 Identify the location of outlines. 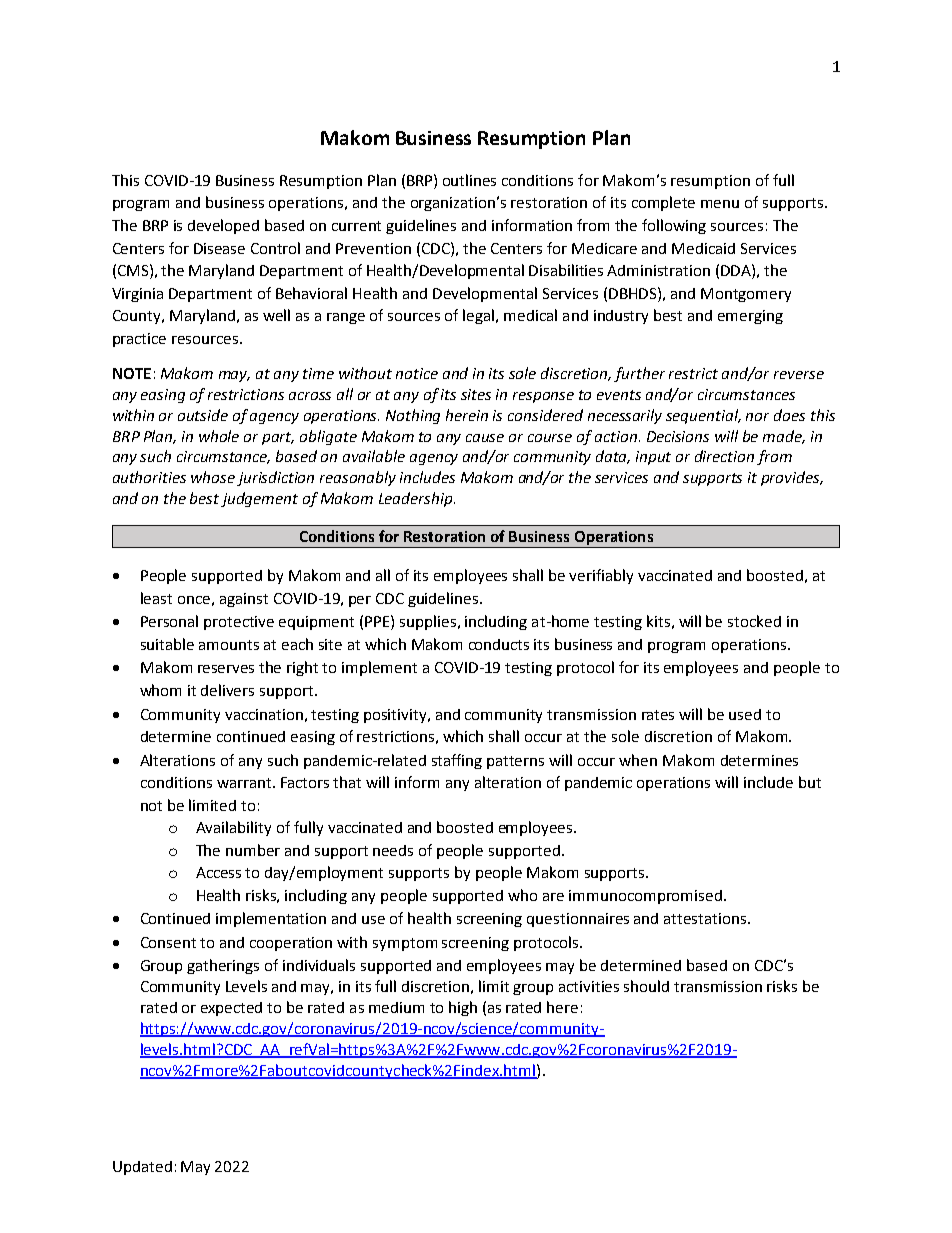
(469, 180).
